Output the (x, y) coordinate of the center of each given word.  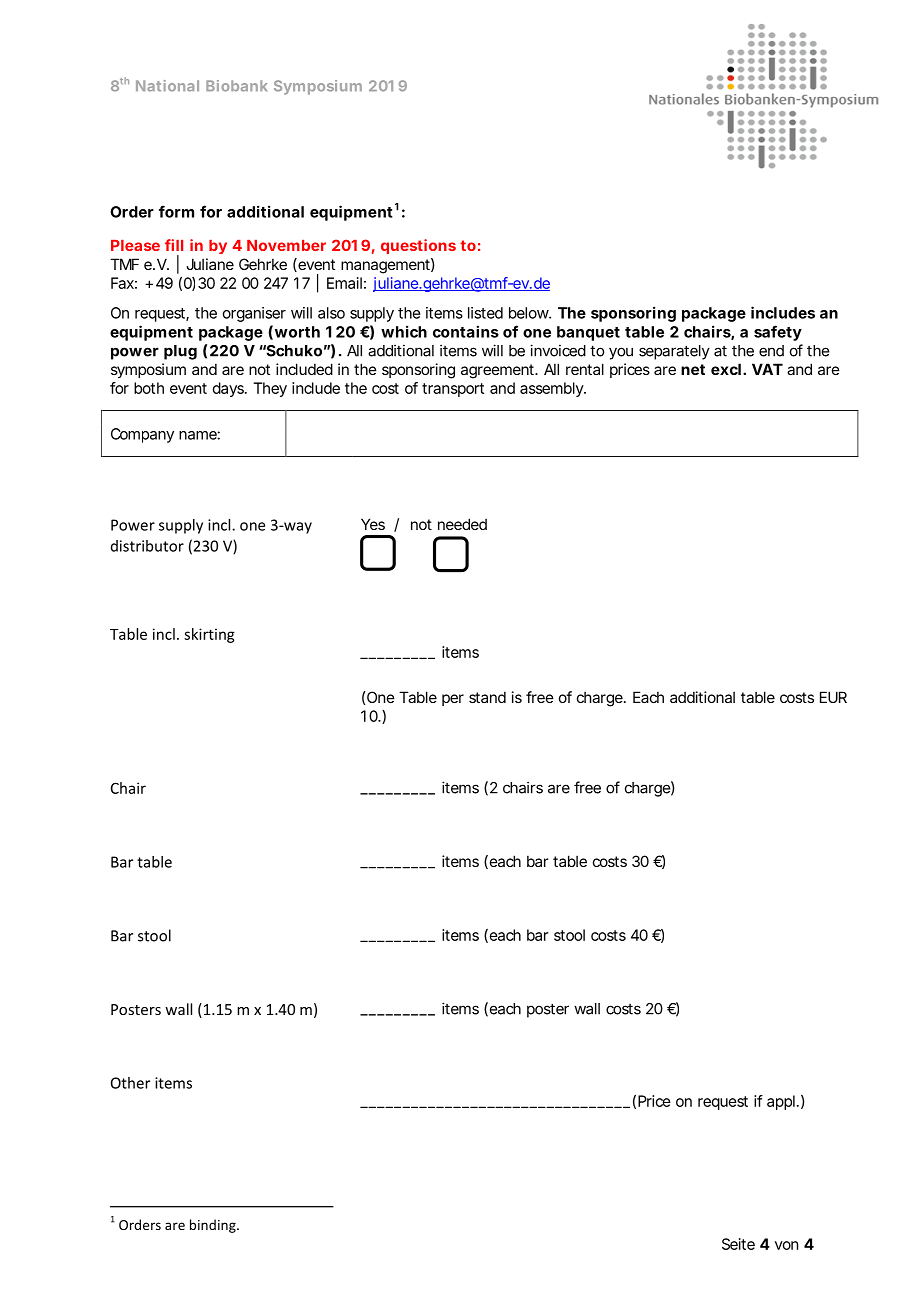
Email (344, 283)
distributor (147, 546)
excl (726, 369)
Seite (738, 1244)
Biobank (236, 86)
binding (214, 1226)
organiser (254, 314)
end (771, 351)
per (453, 700)
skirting (209, 635)
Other (130, 1083)
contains (466, 331)
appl (781, 1102)
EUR (833, 697)
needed (462, 524)
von (786, 1245)
